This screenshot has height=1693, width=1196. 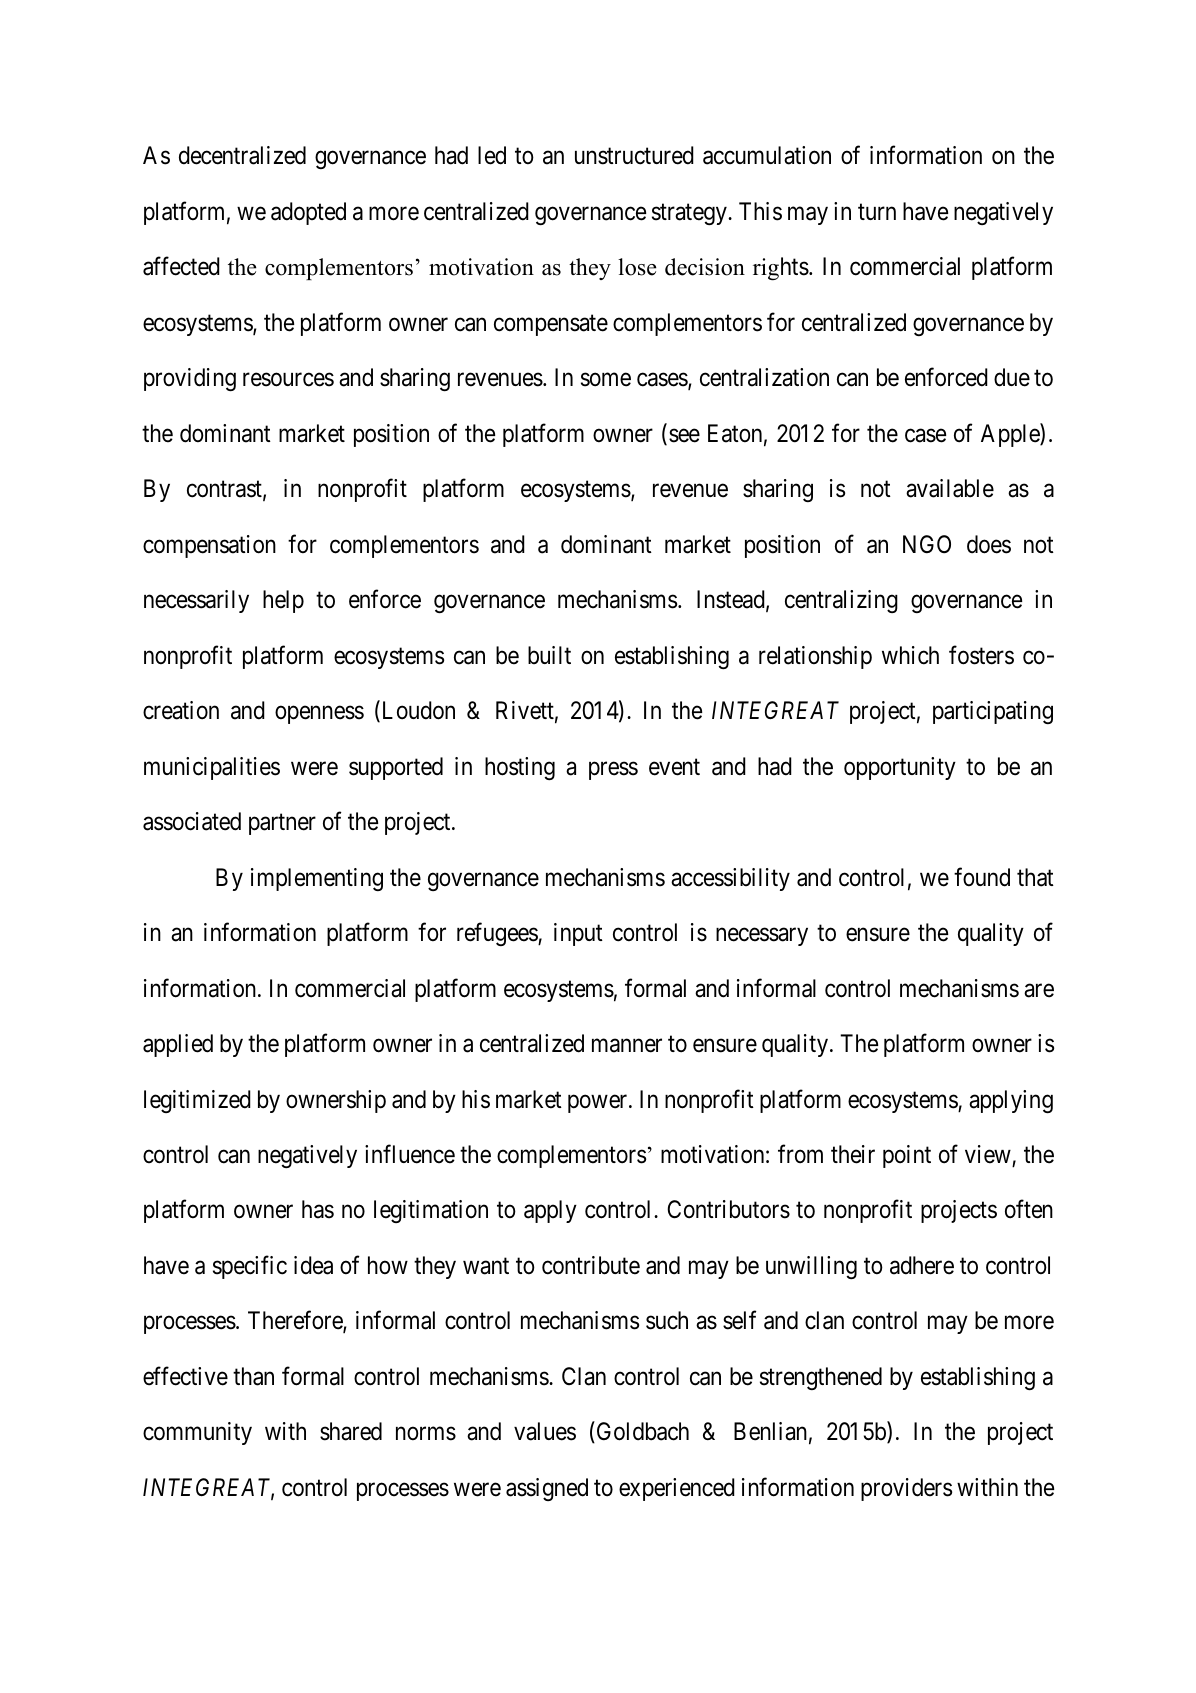 What do you see at coordinates (877, 212) in the screenshot?
I see `turn` at bounding box center [877, 212].
